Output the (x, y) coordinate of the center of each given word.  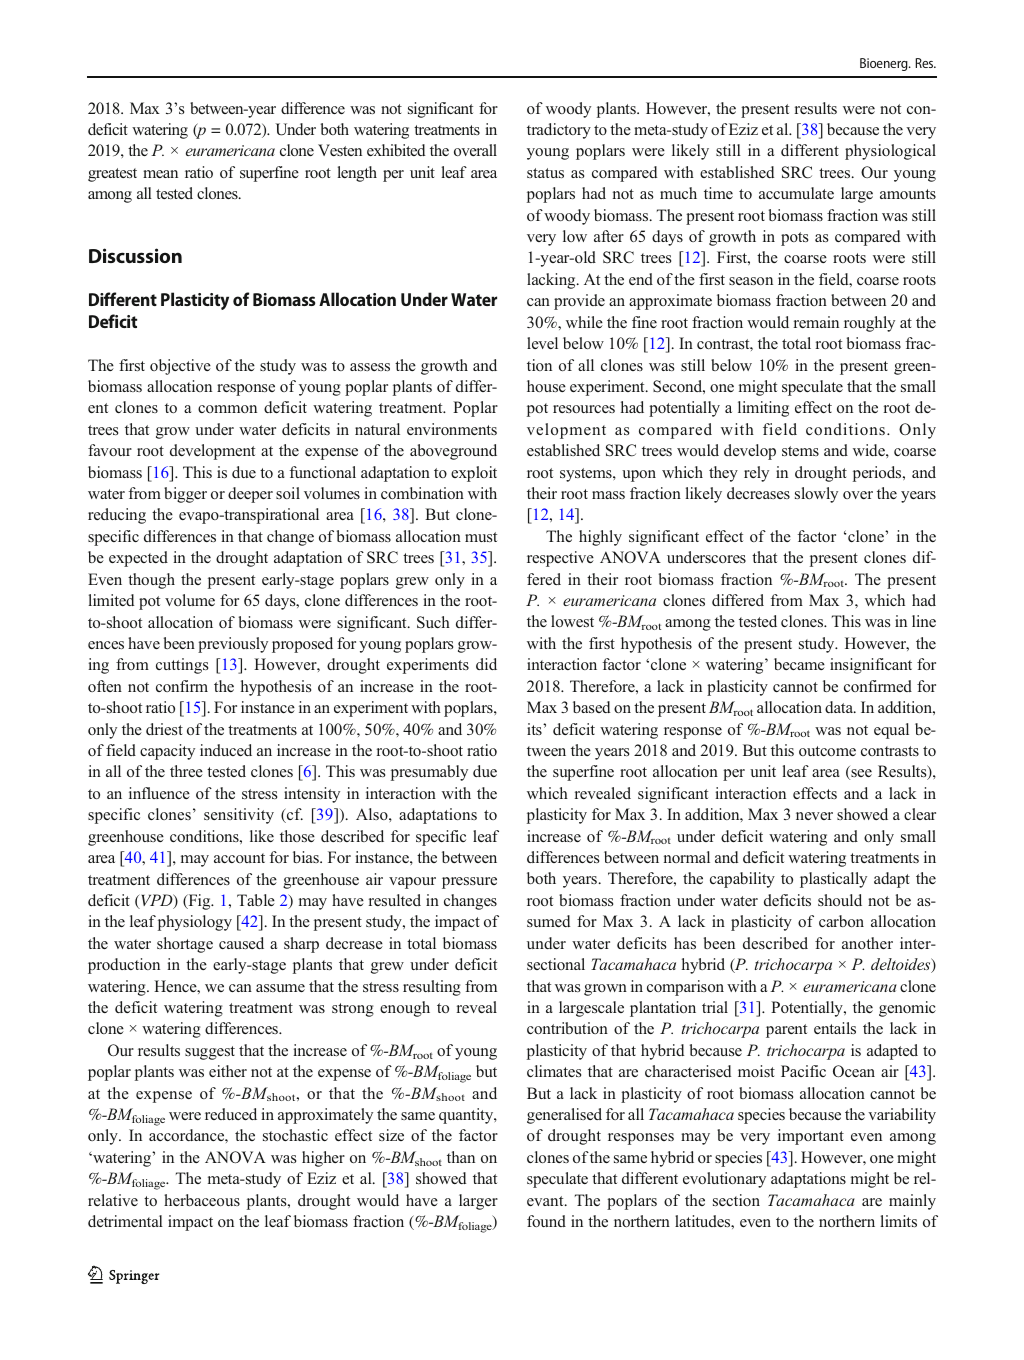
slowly (816, 495)
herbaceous (202, 1200)
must (481, 537)
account (239, 858)
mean (160, 174)
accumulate (796, 193)
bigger (185, 495)
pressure (469, 883)
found (546, 1221)
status (545, 173)
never (814, 816)
